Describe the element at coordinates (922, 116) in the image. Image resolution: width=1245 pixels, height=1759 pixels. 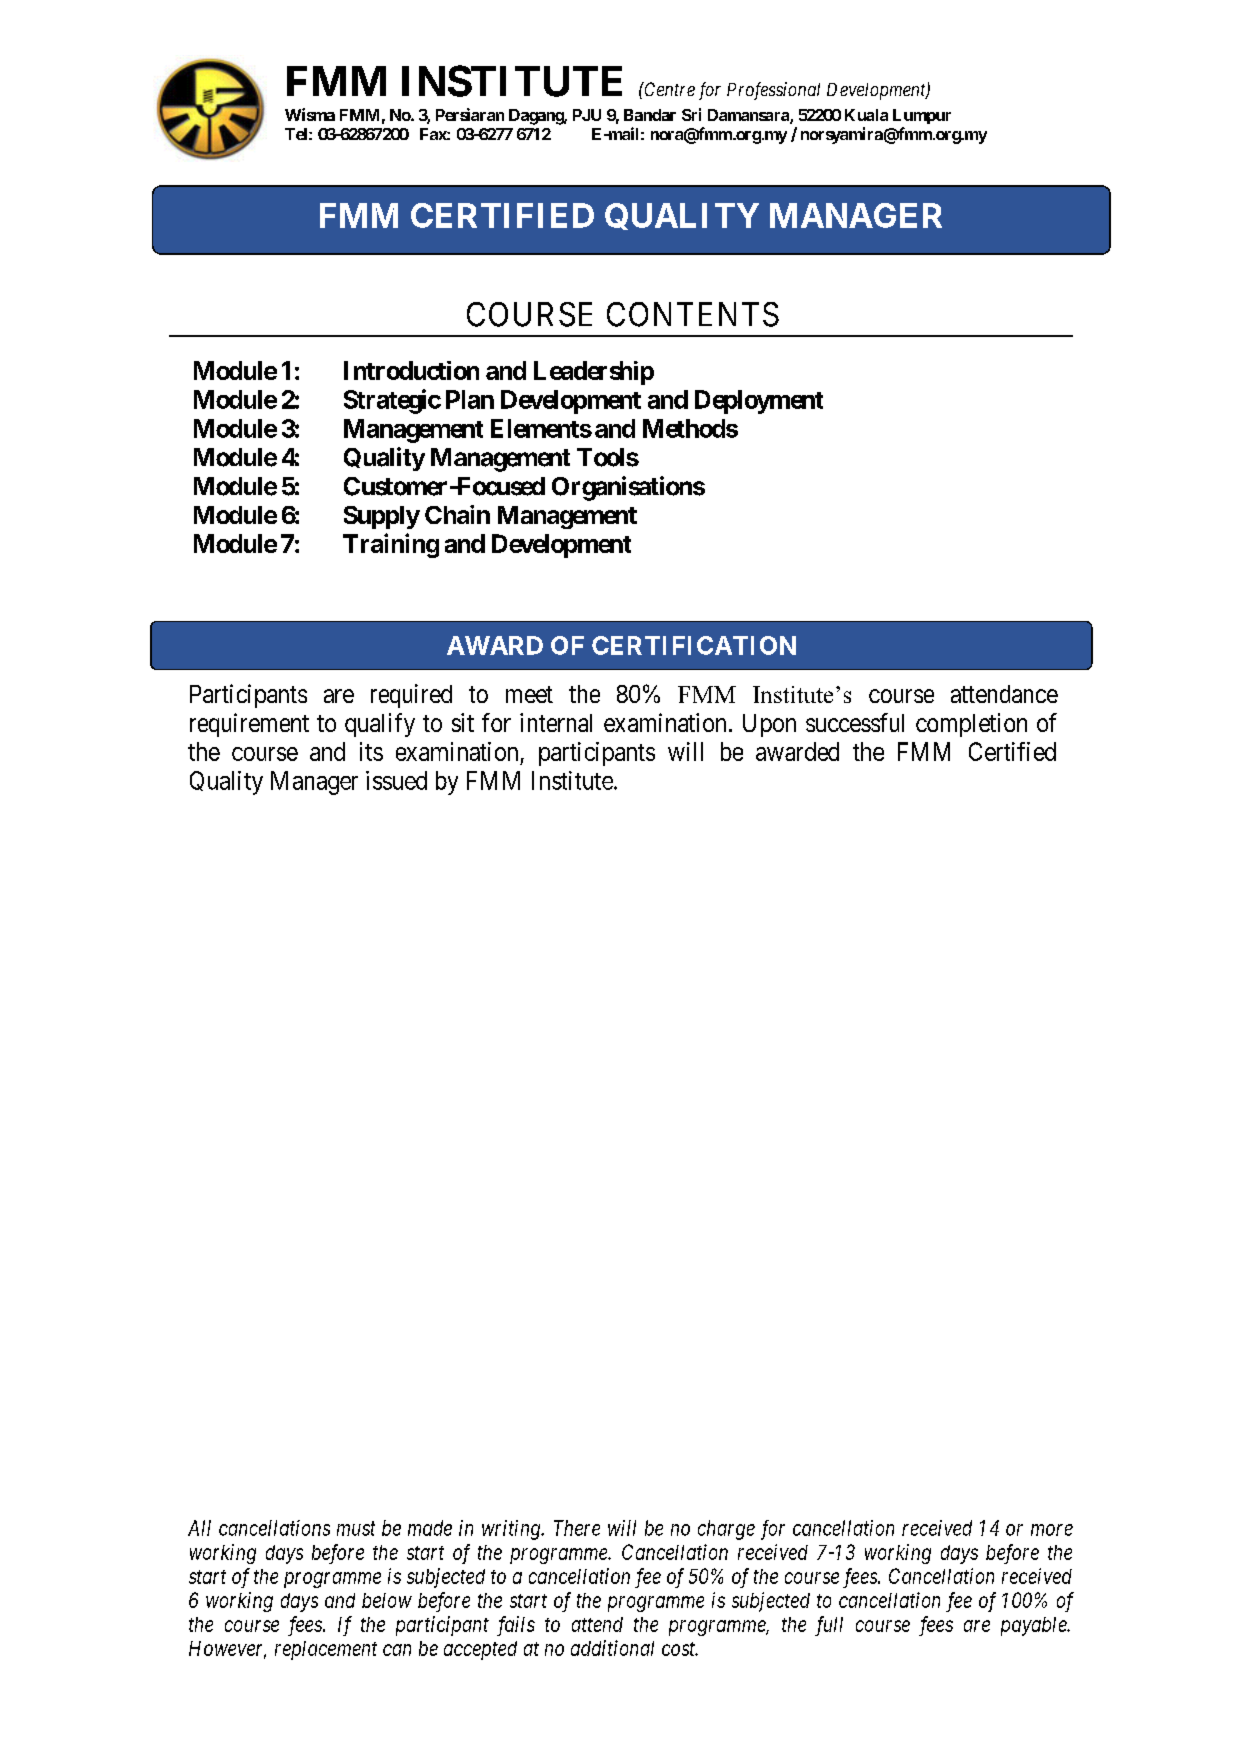
I see `Lumpur` at that location.
